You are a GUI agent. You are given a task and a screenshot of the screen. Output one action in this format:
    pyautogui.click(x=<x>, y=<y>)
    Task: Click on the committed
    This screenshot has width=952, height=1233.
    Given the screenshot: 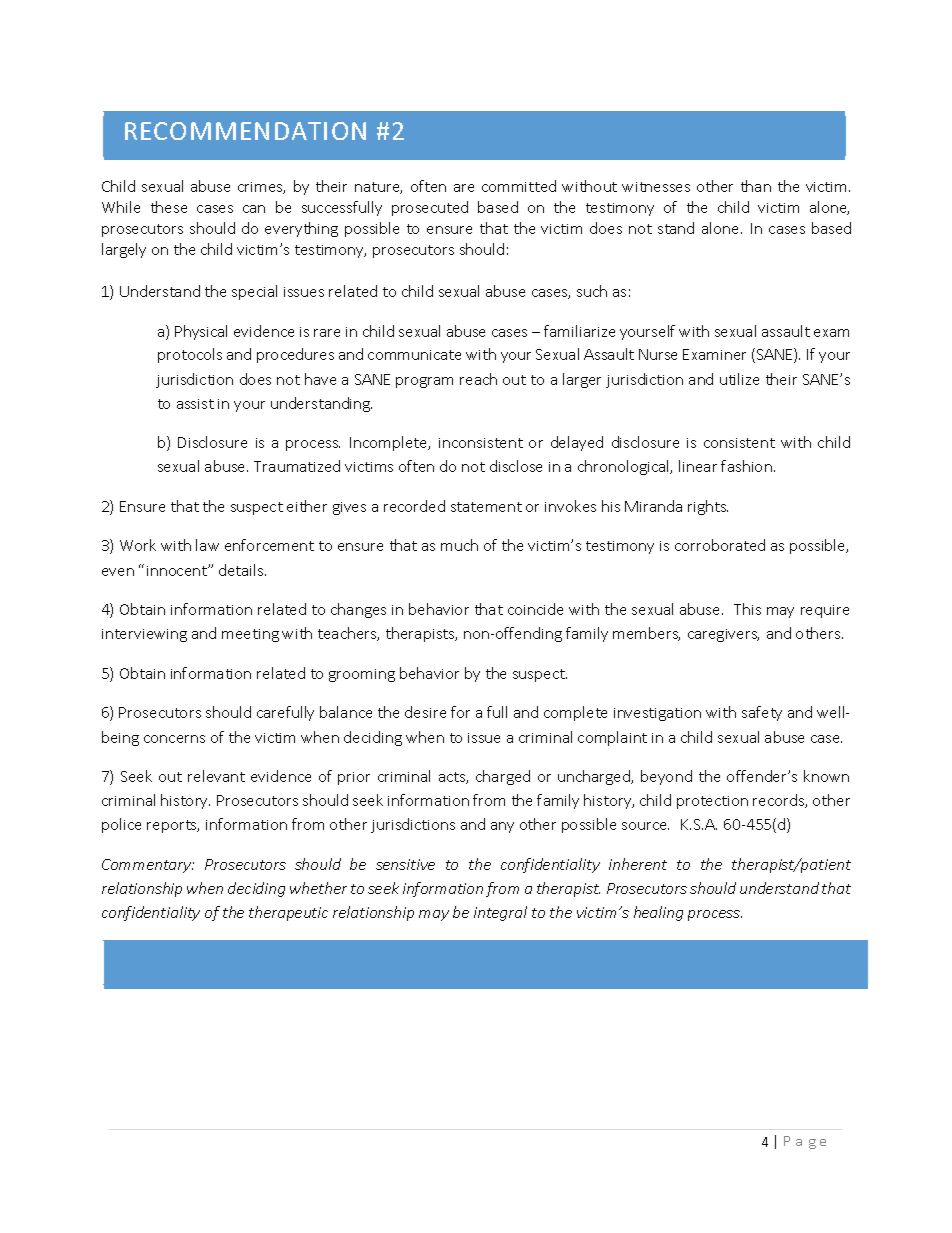 What is the action you would take?
    pyautogui.click(x=519, y=186)
